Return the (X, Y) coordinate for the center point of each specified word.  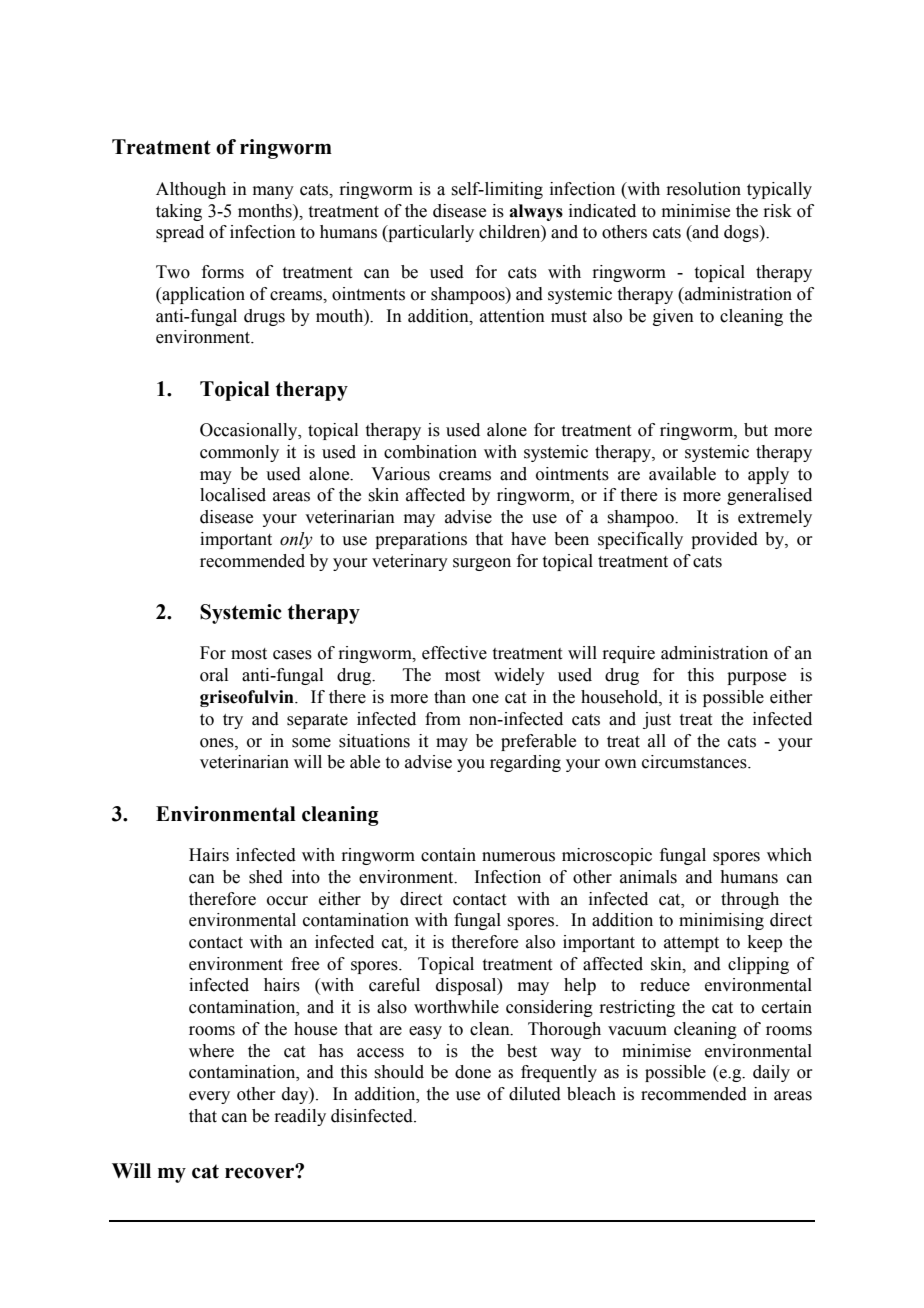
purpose (756, 678)
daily (771, 1073)
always (536, 212)
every (209, 1097)
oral (214, 675)
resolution (703, 189)
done (473, 1072)
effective (454, 653)
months (266, 211)
